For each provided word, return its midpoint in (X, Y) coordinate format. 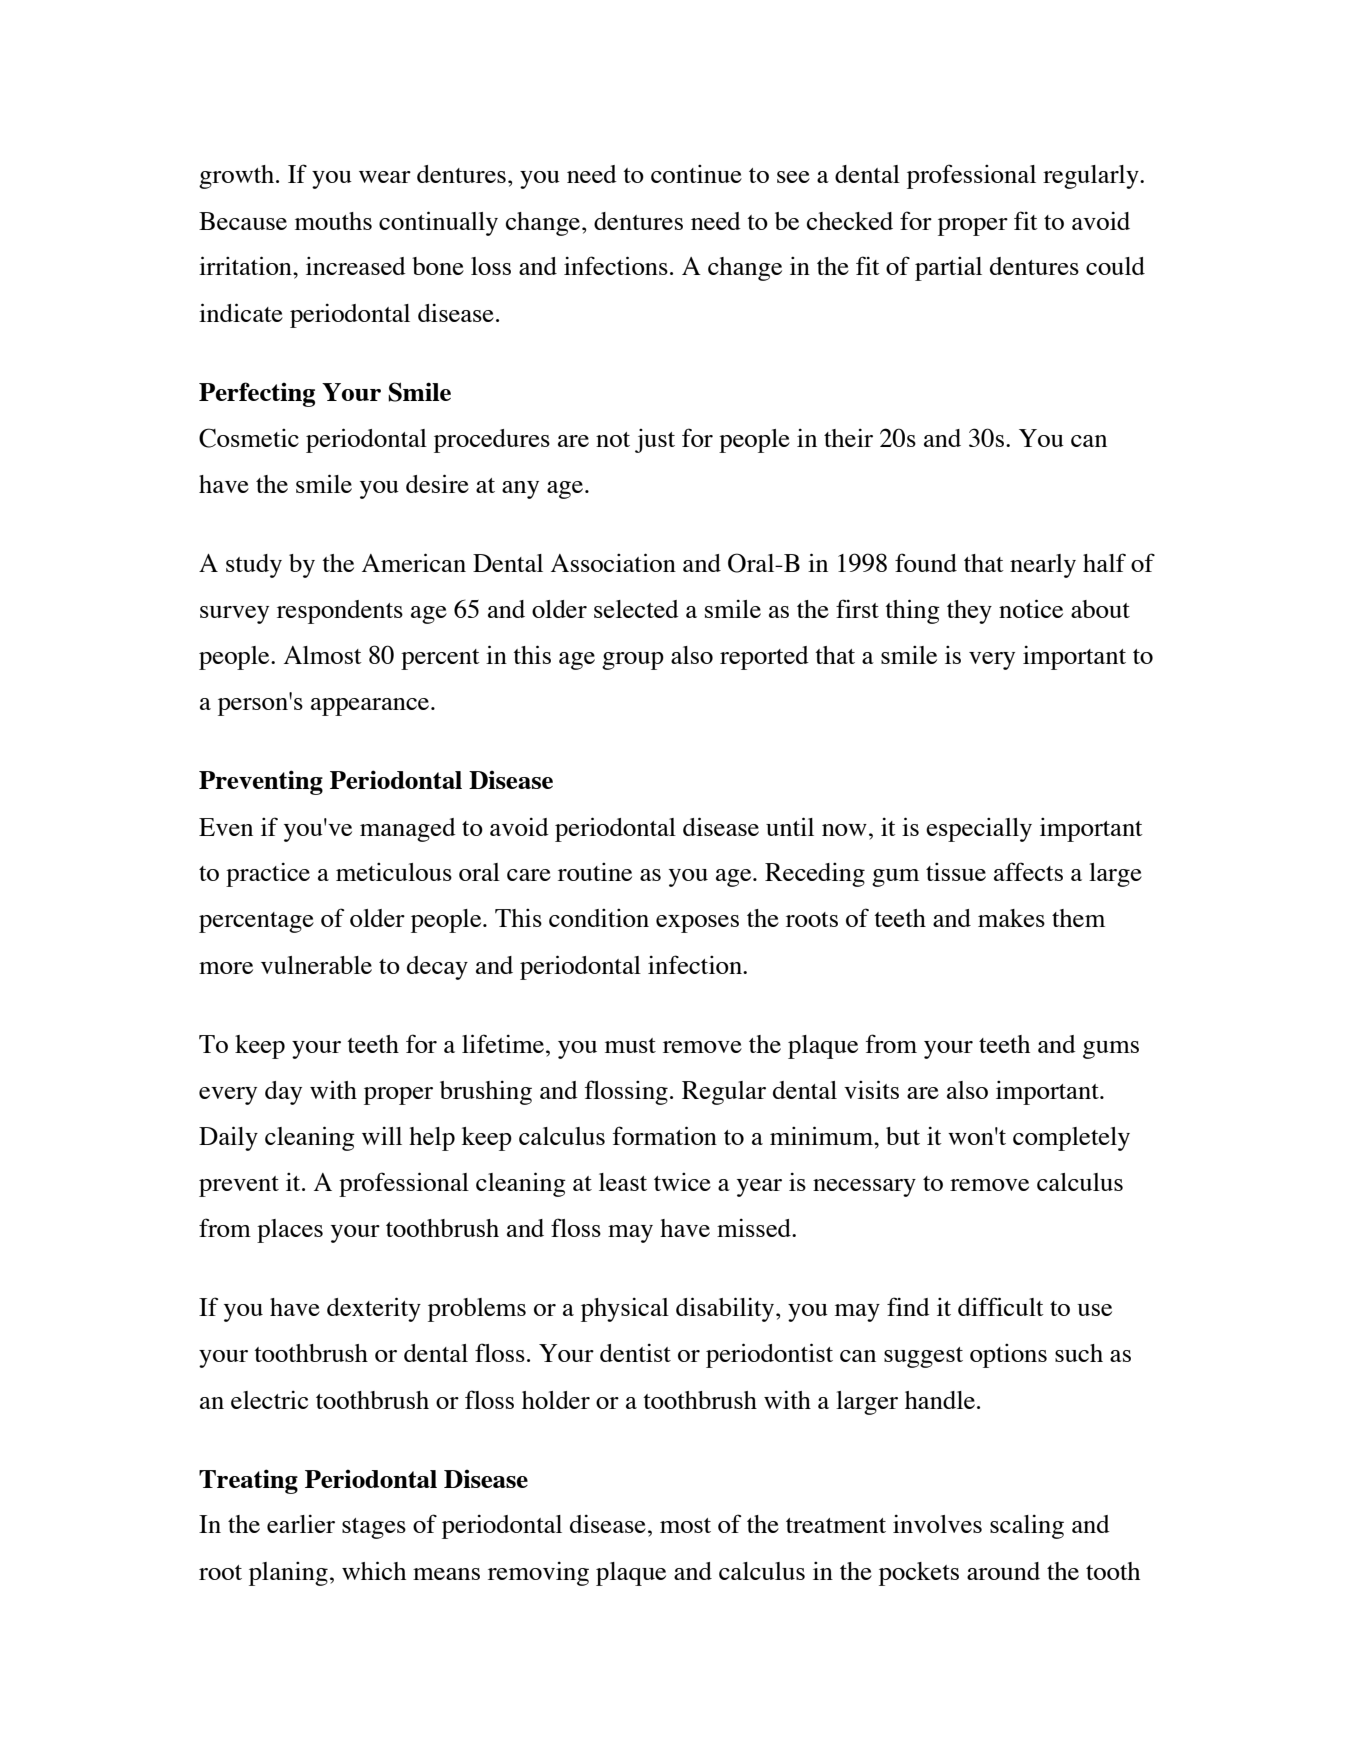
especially (979, 830)
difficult (1001, 1306)
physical (625, 1309)
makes (1011, 918)
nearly (1043, 566)
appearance (371, 707)
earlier (301, 1523)
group (633, 661)
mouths (333, 221)
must (630, 1045)
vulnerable (316, 965)
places (290, 1231)
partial (948, 269)
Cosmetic (249, 438)
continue (696, 174)
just (655, 441)
